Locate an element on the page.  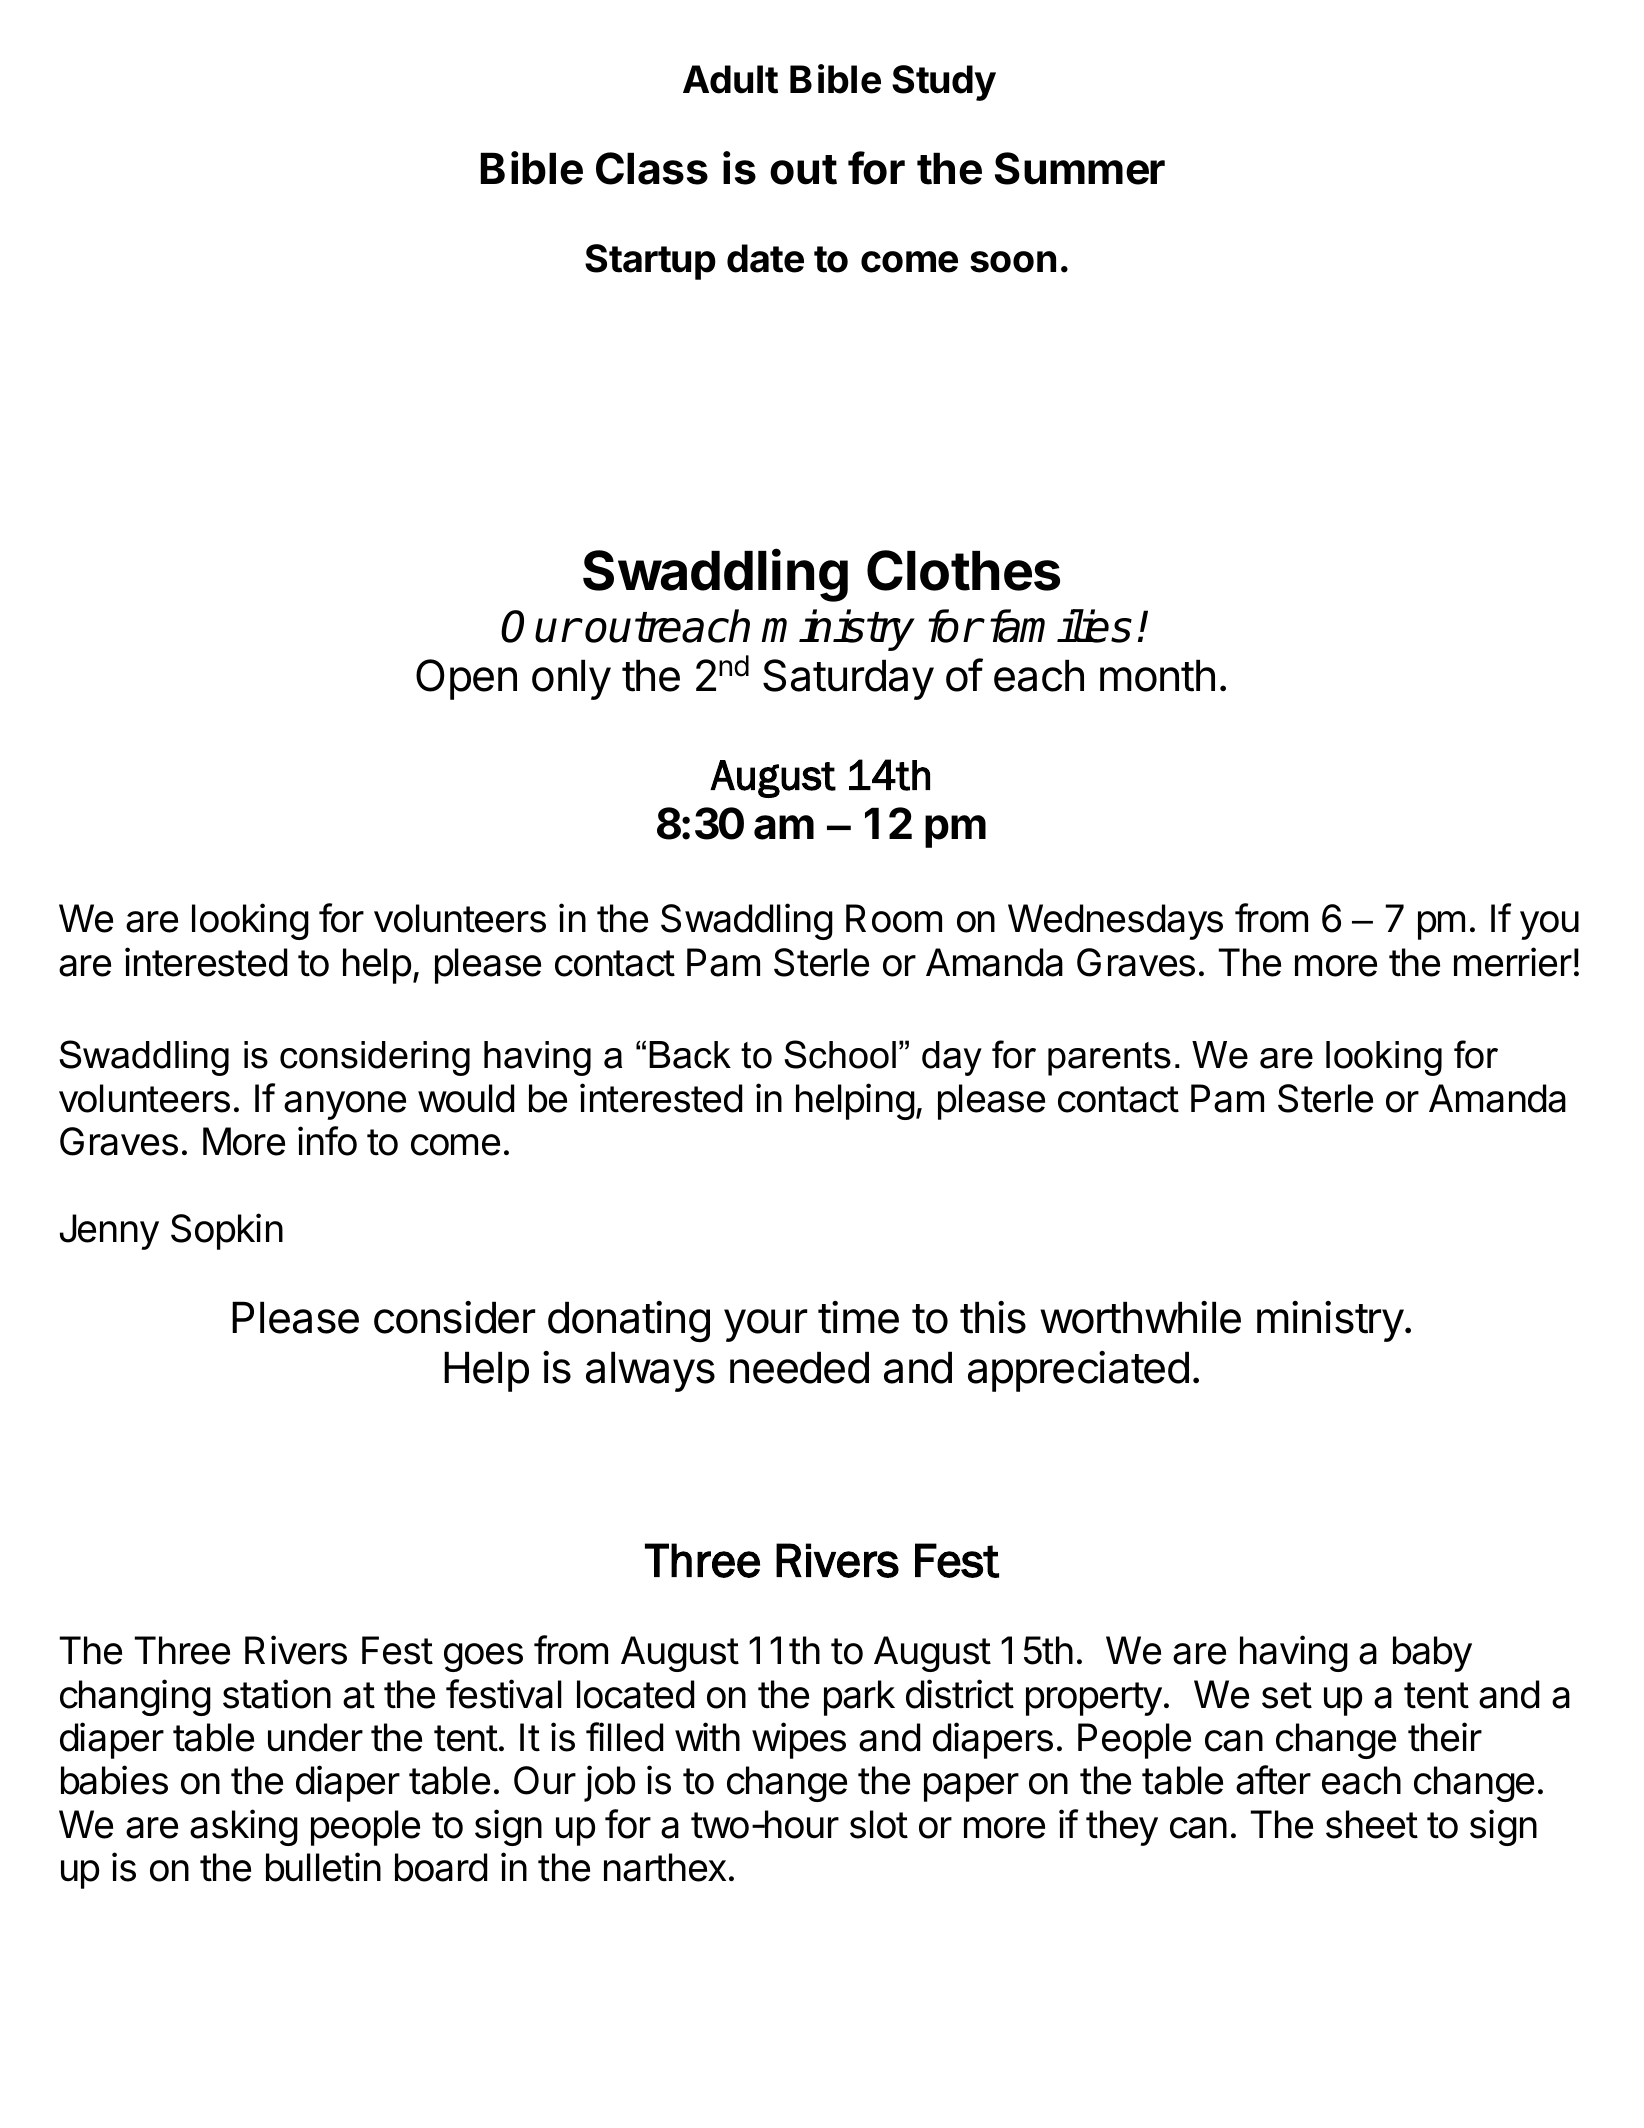
time is located at coordinates (858, 1317).
